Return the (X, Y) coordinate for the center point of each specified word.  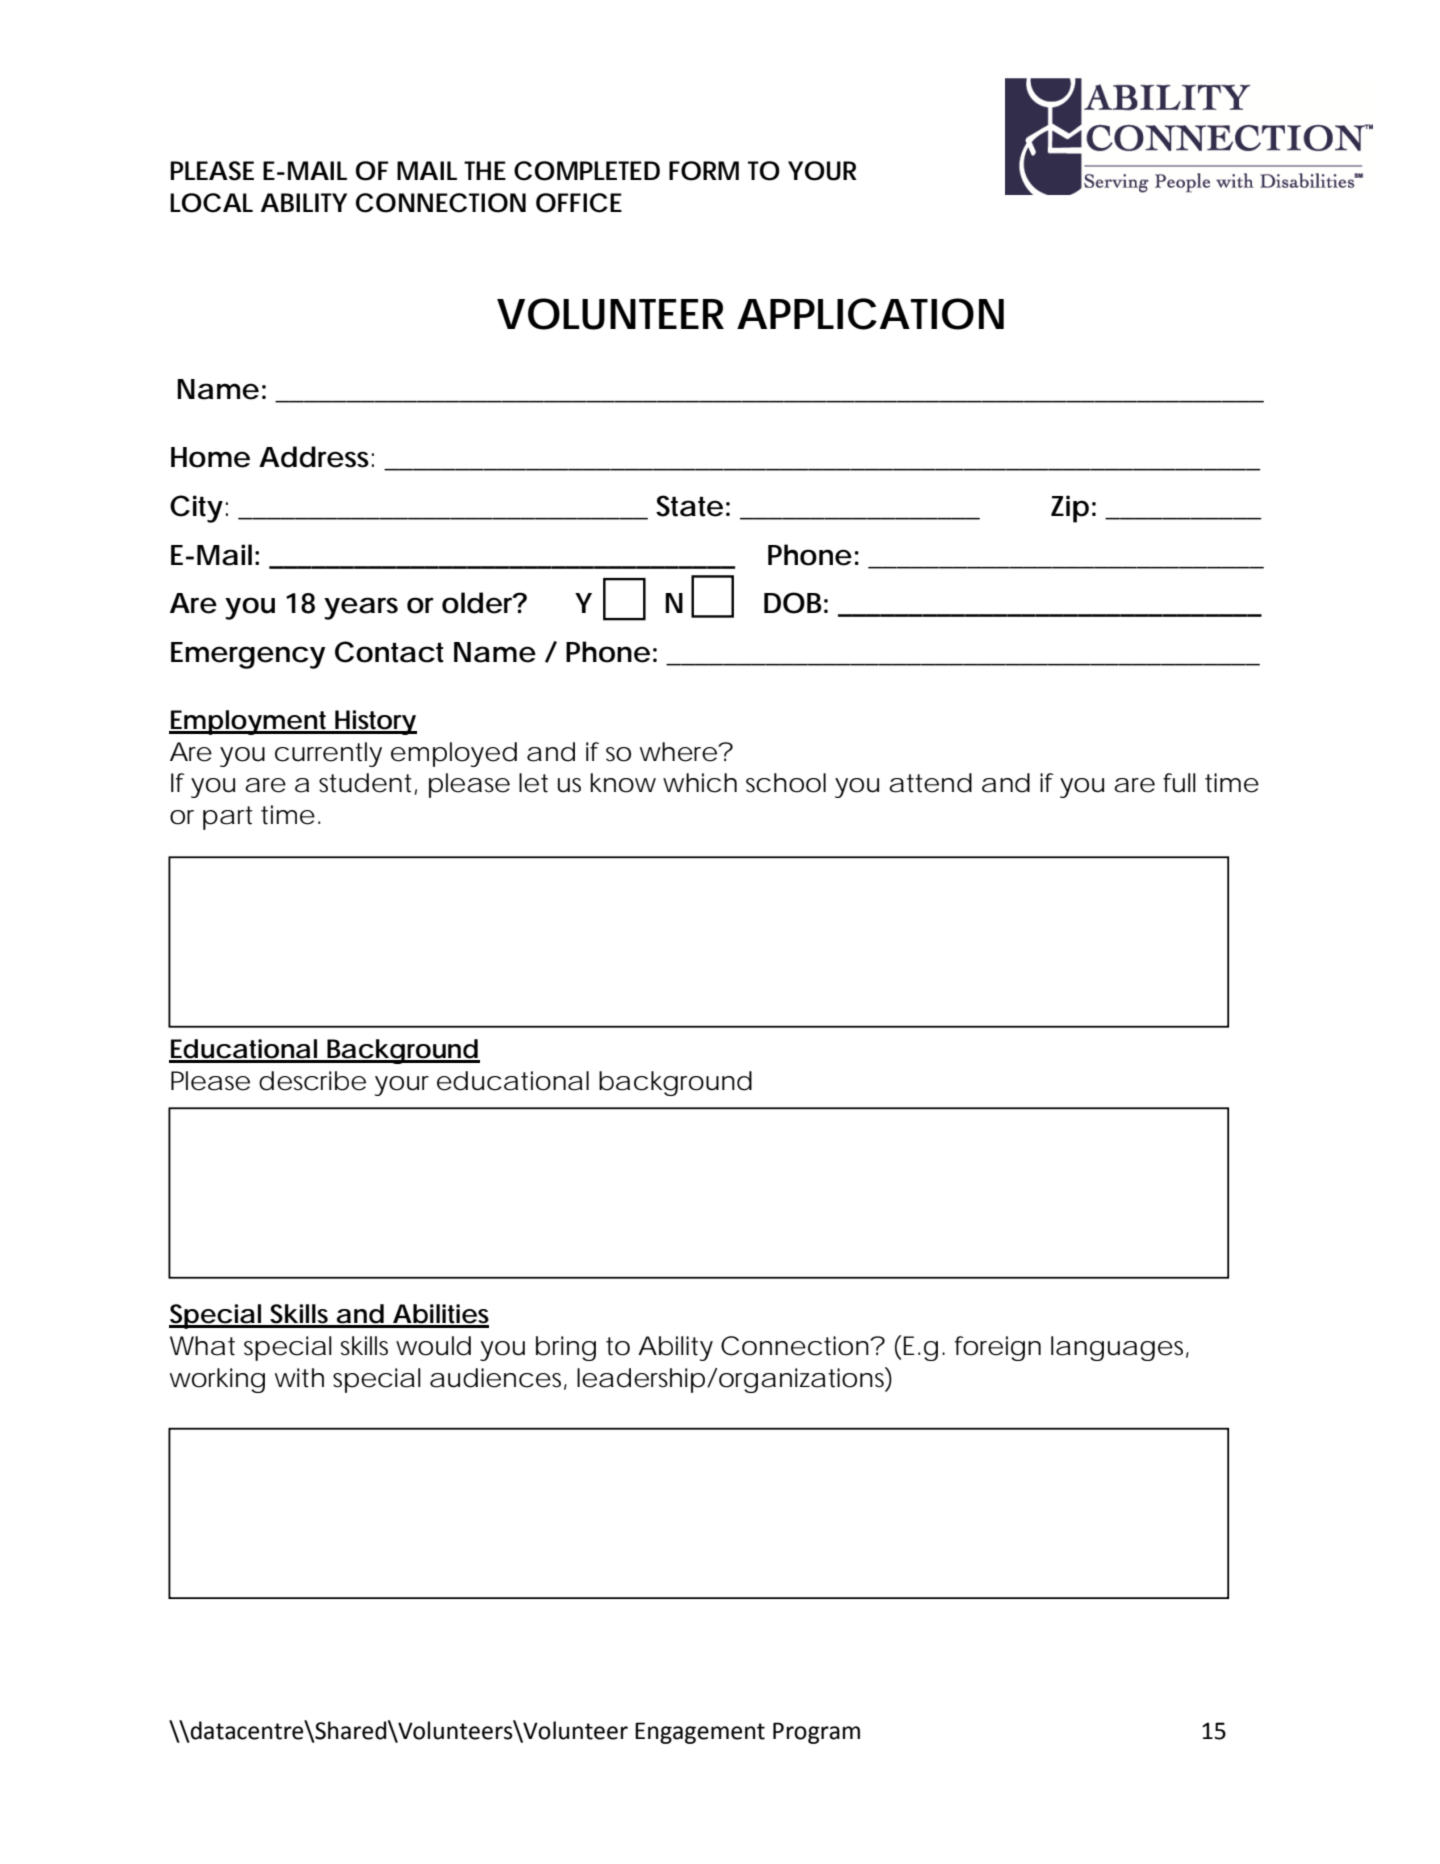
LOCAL (211, 203)
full (1179, 783)
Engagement (700, 1733)
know (623, 783)
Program (816, 1733)
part (228, 818)
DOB (793, 603)
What (202, 1346)
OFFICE (579, 203)
